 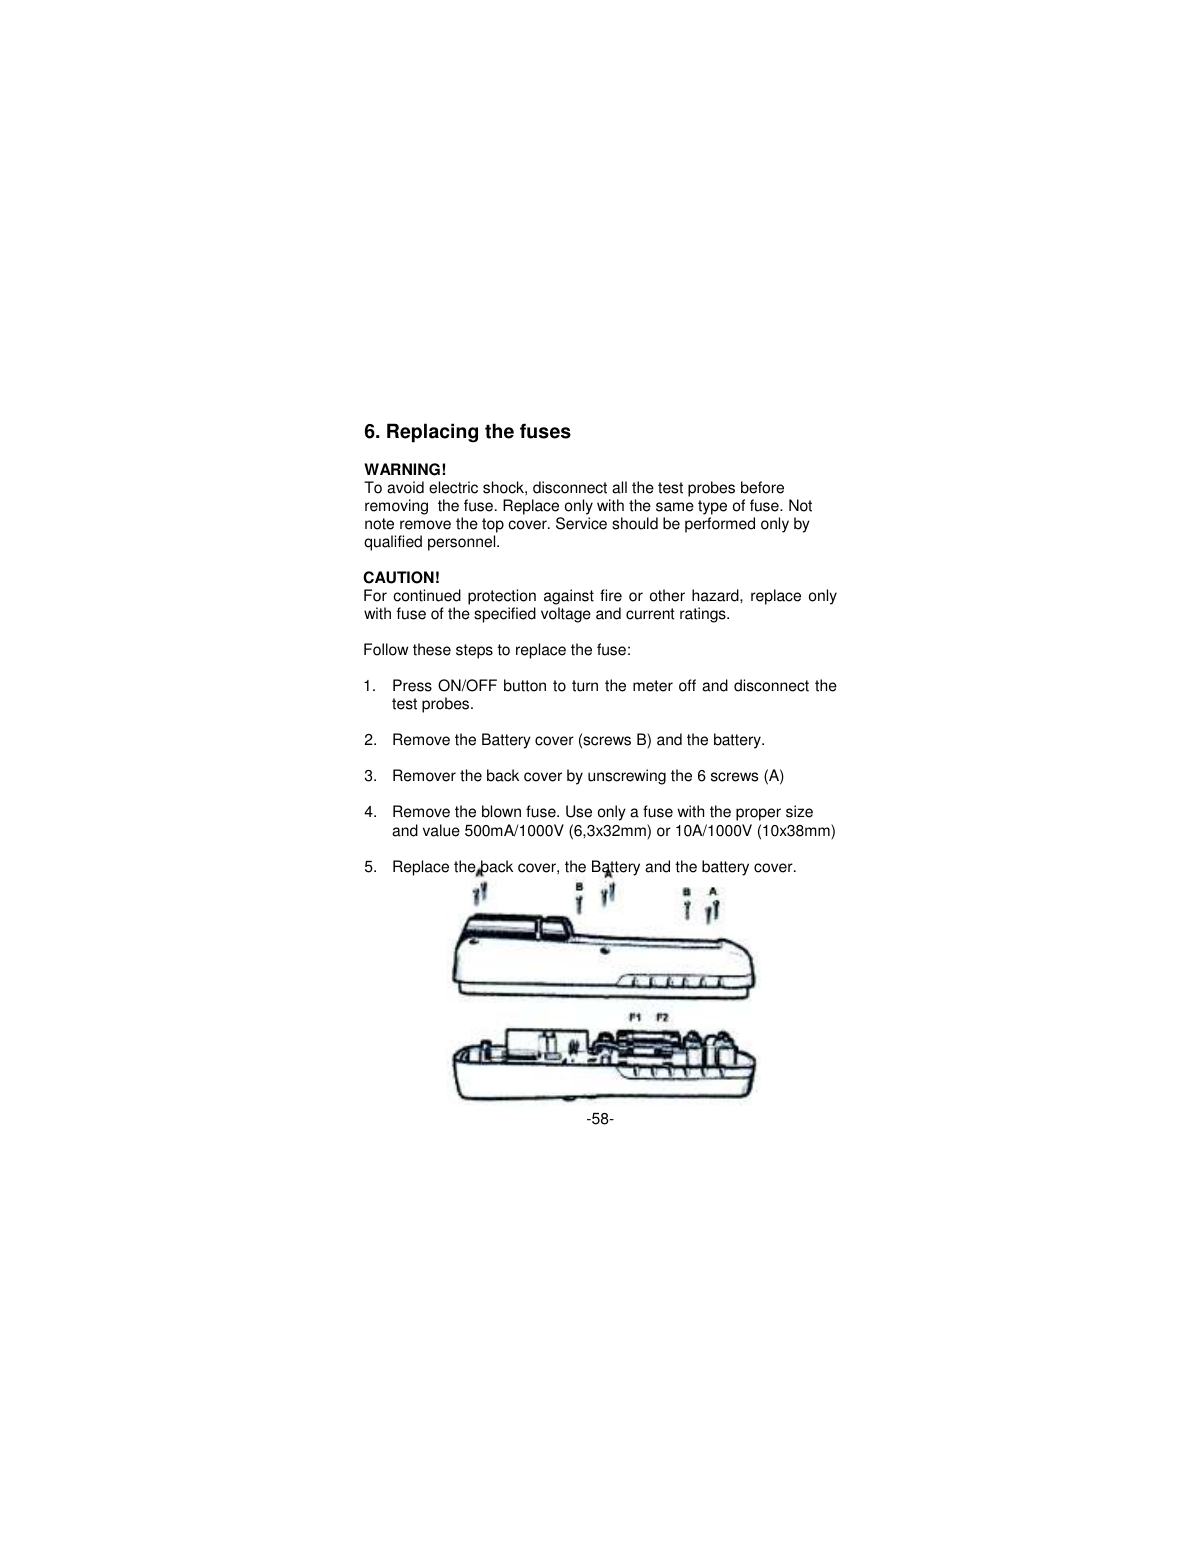 What do you see at coordinates (569, 597) in the image?
I see `against` at bounding box center [569, 597].
